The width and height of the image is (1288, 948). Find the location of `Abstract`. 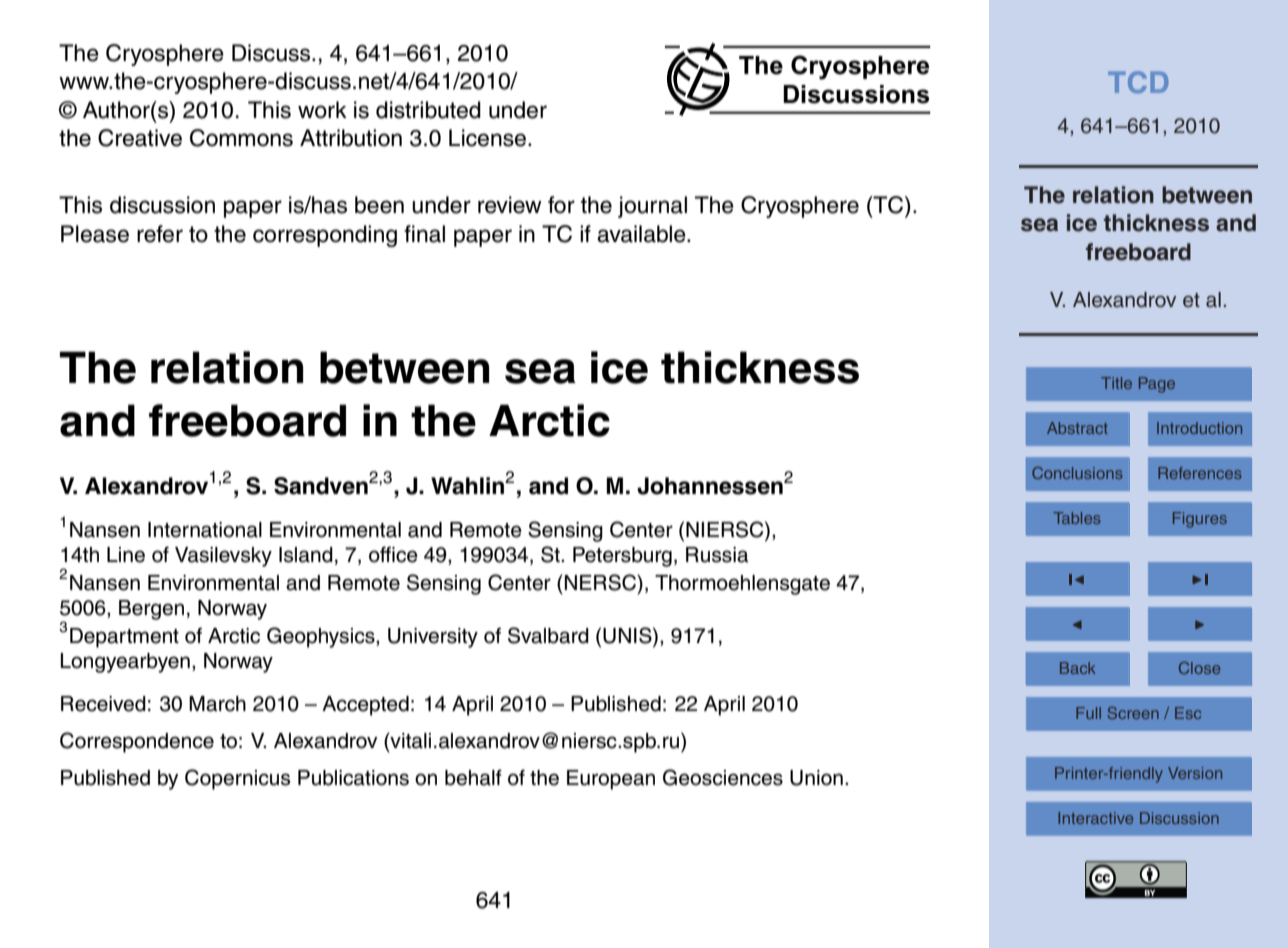

Abstract is located at coordinates (1077, 428).
